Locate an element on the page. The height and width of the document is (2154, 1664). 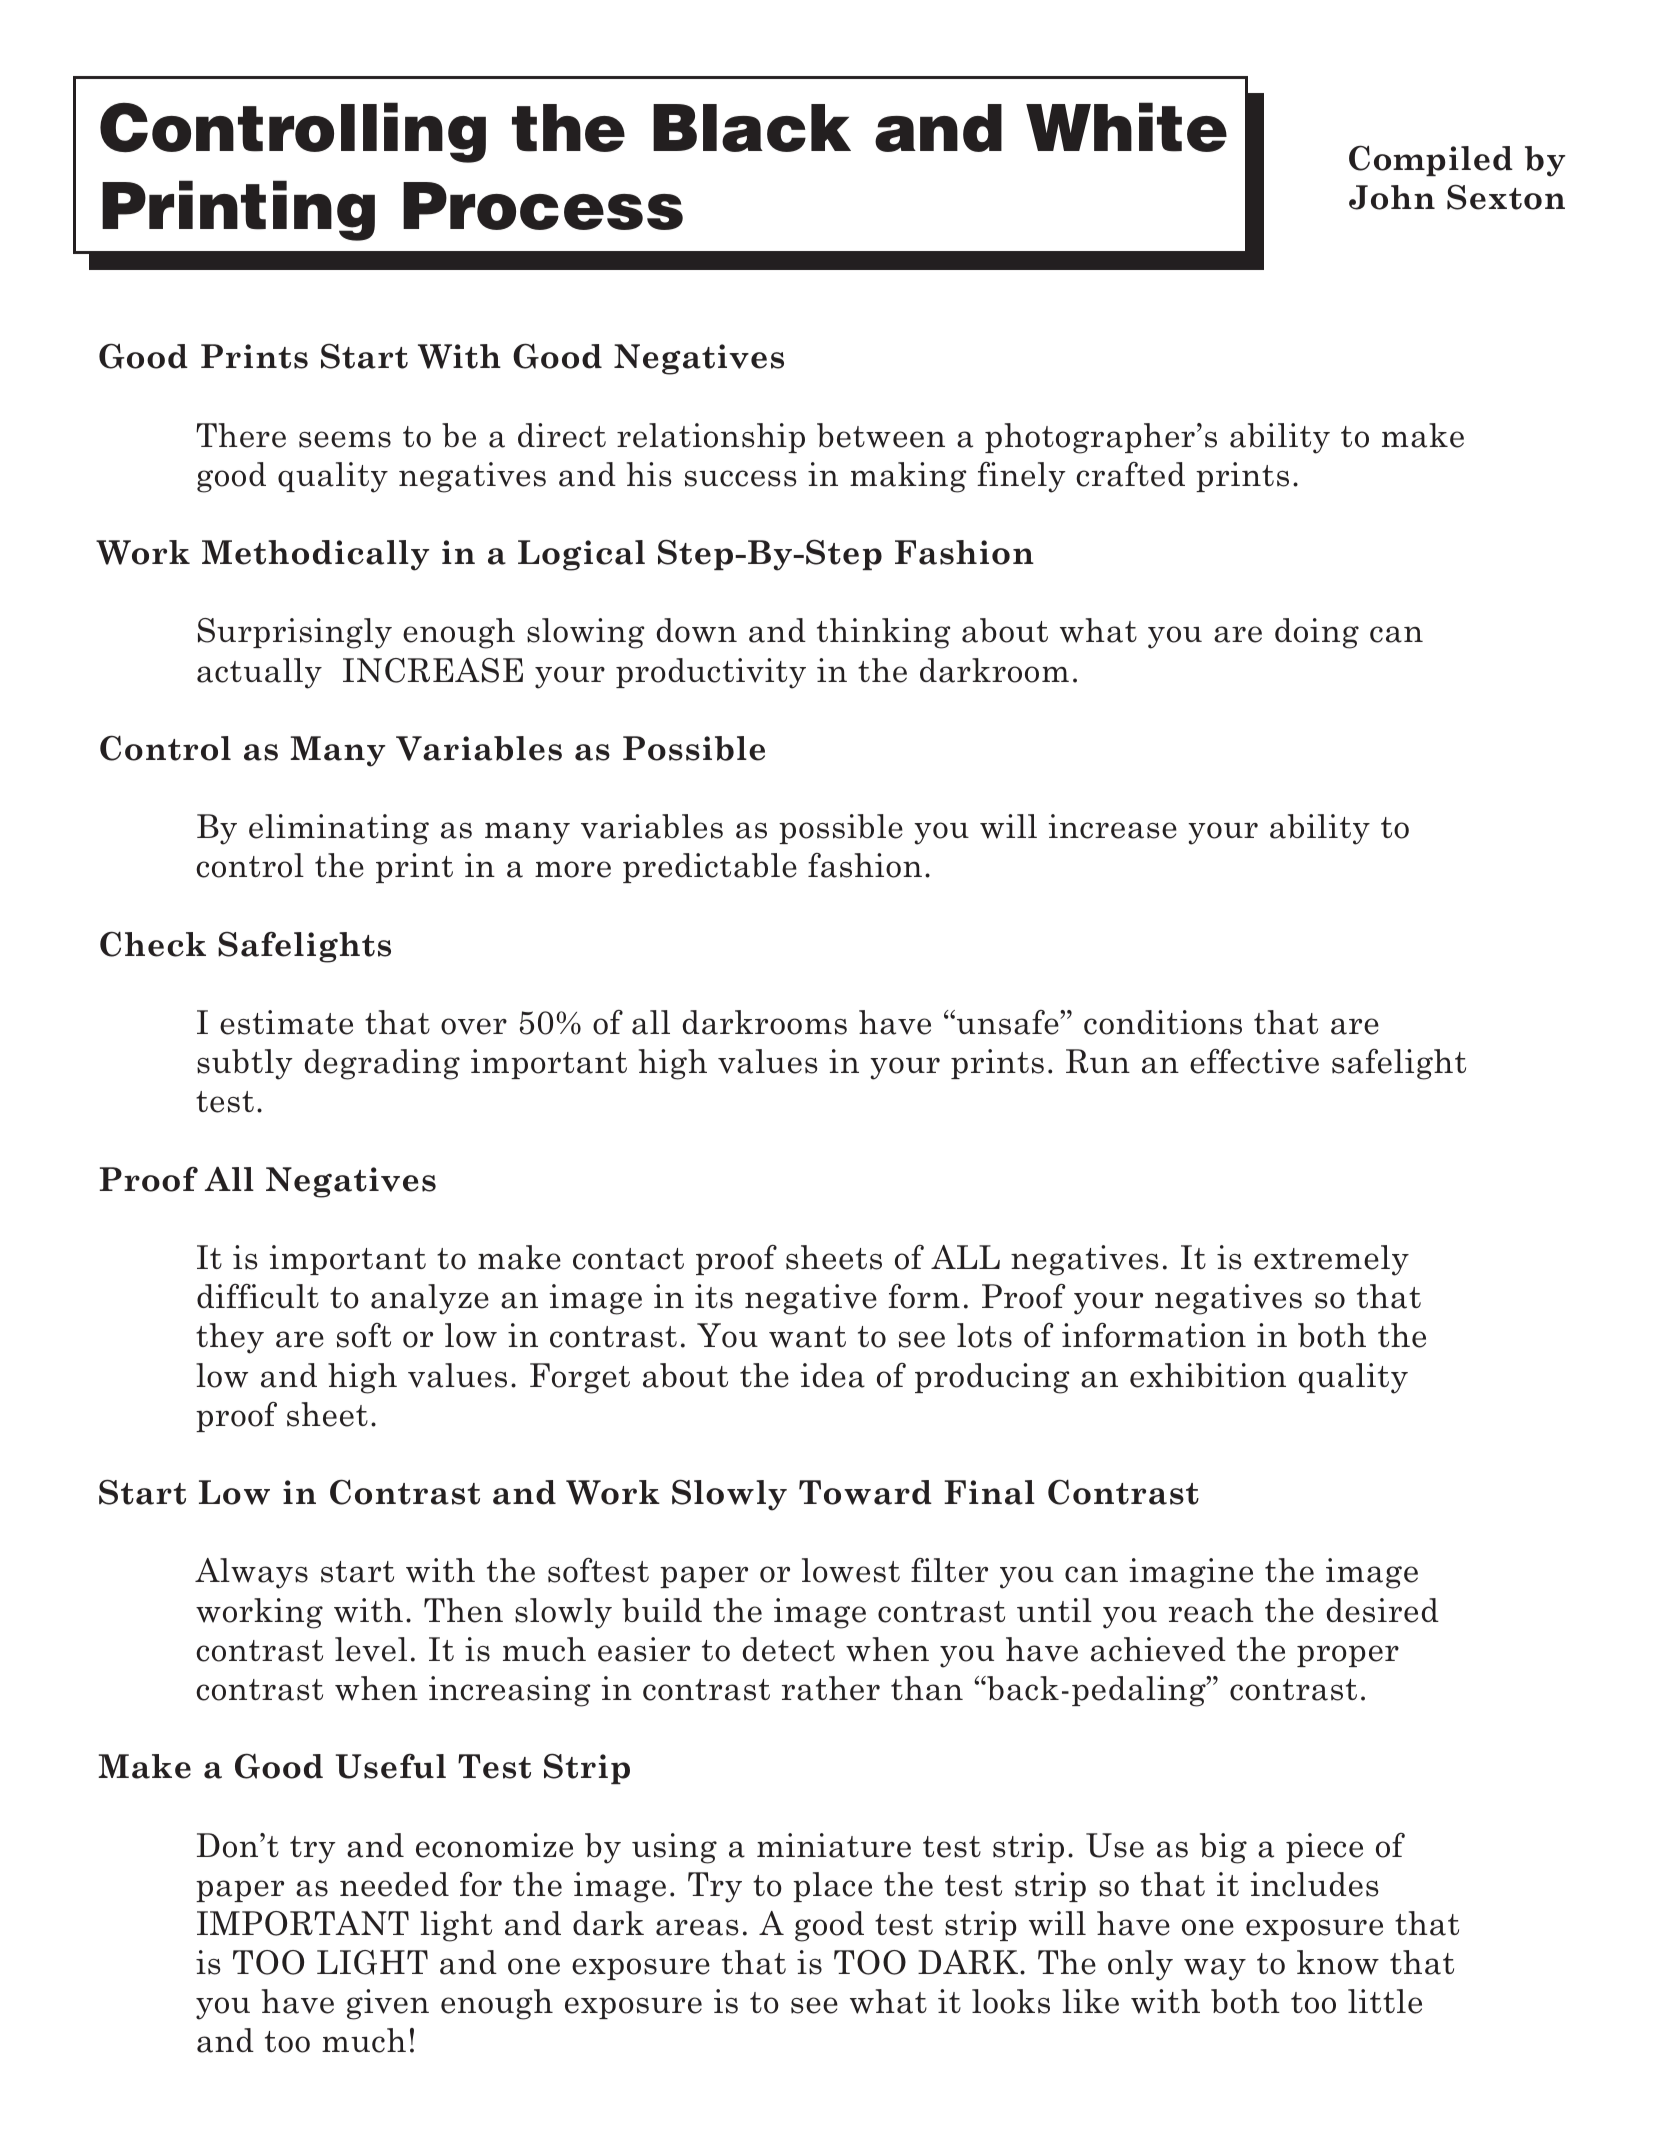
doing is located at coordinates (1317, 633).
